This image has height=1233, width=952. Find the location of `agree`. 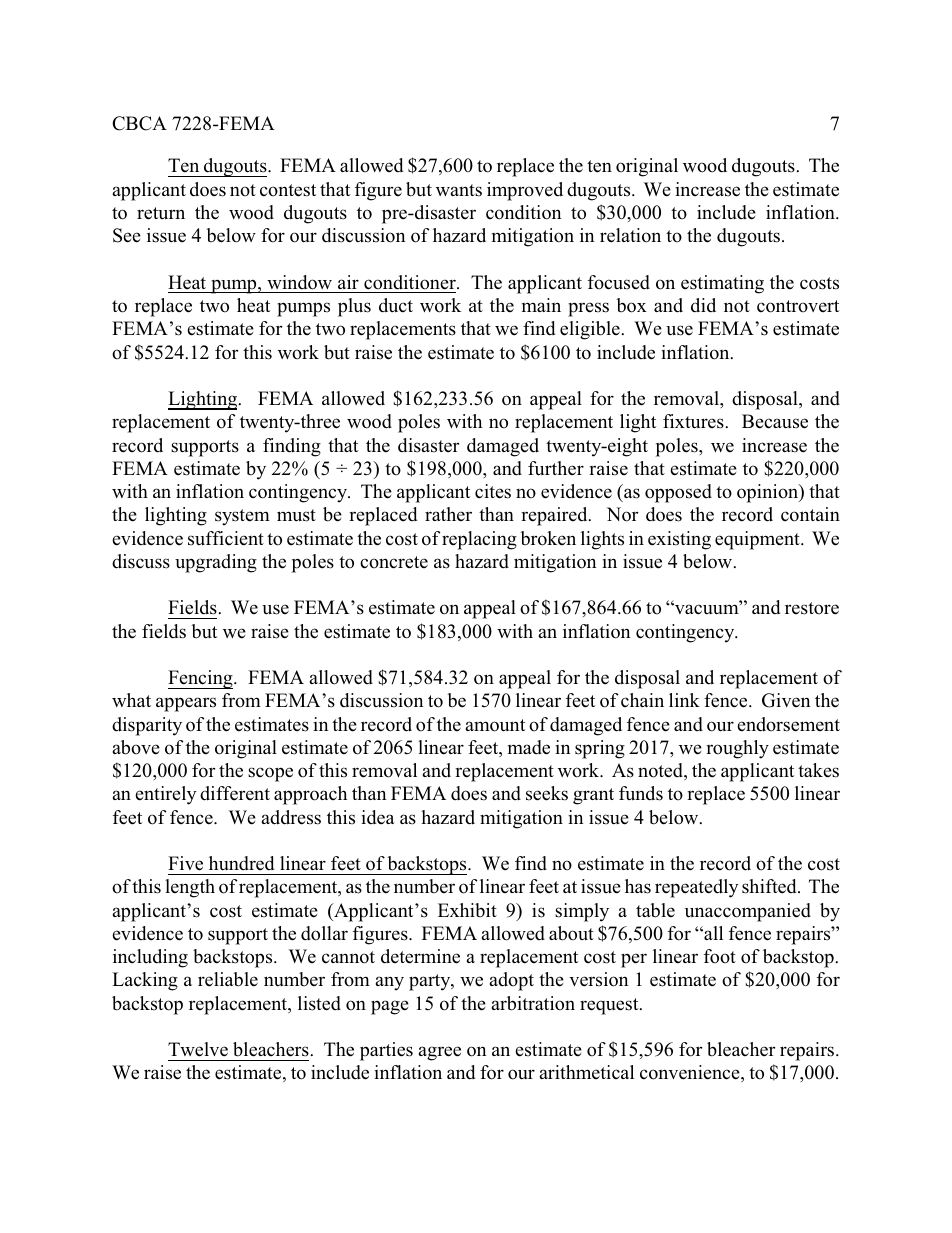

agree is located at coordinates (440, 1053).
